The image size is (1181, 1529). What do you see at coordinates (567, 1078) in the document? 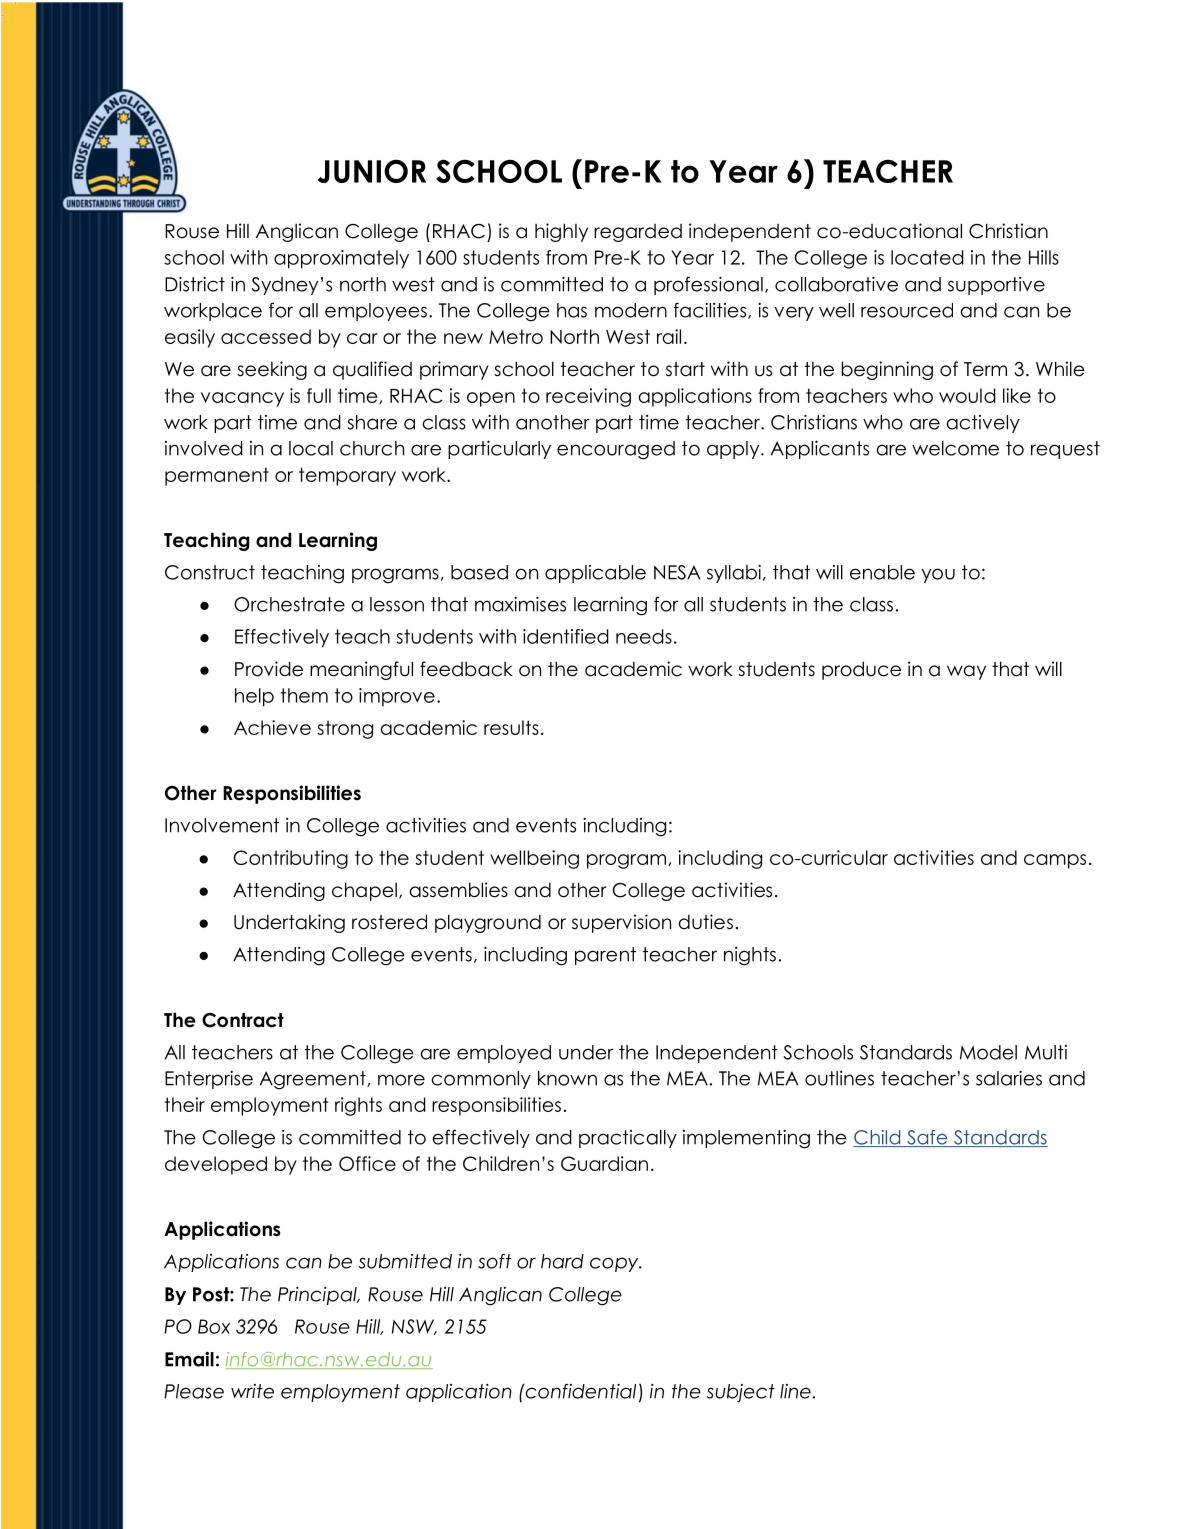
I see `known` at bounding box center [567, 1078].
